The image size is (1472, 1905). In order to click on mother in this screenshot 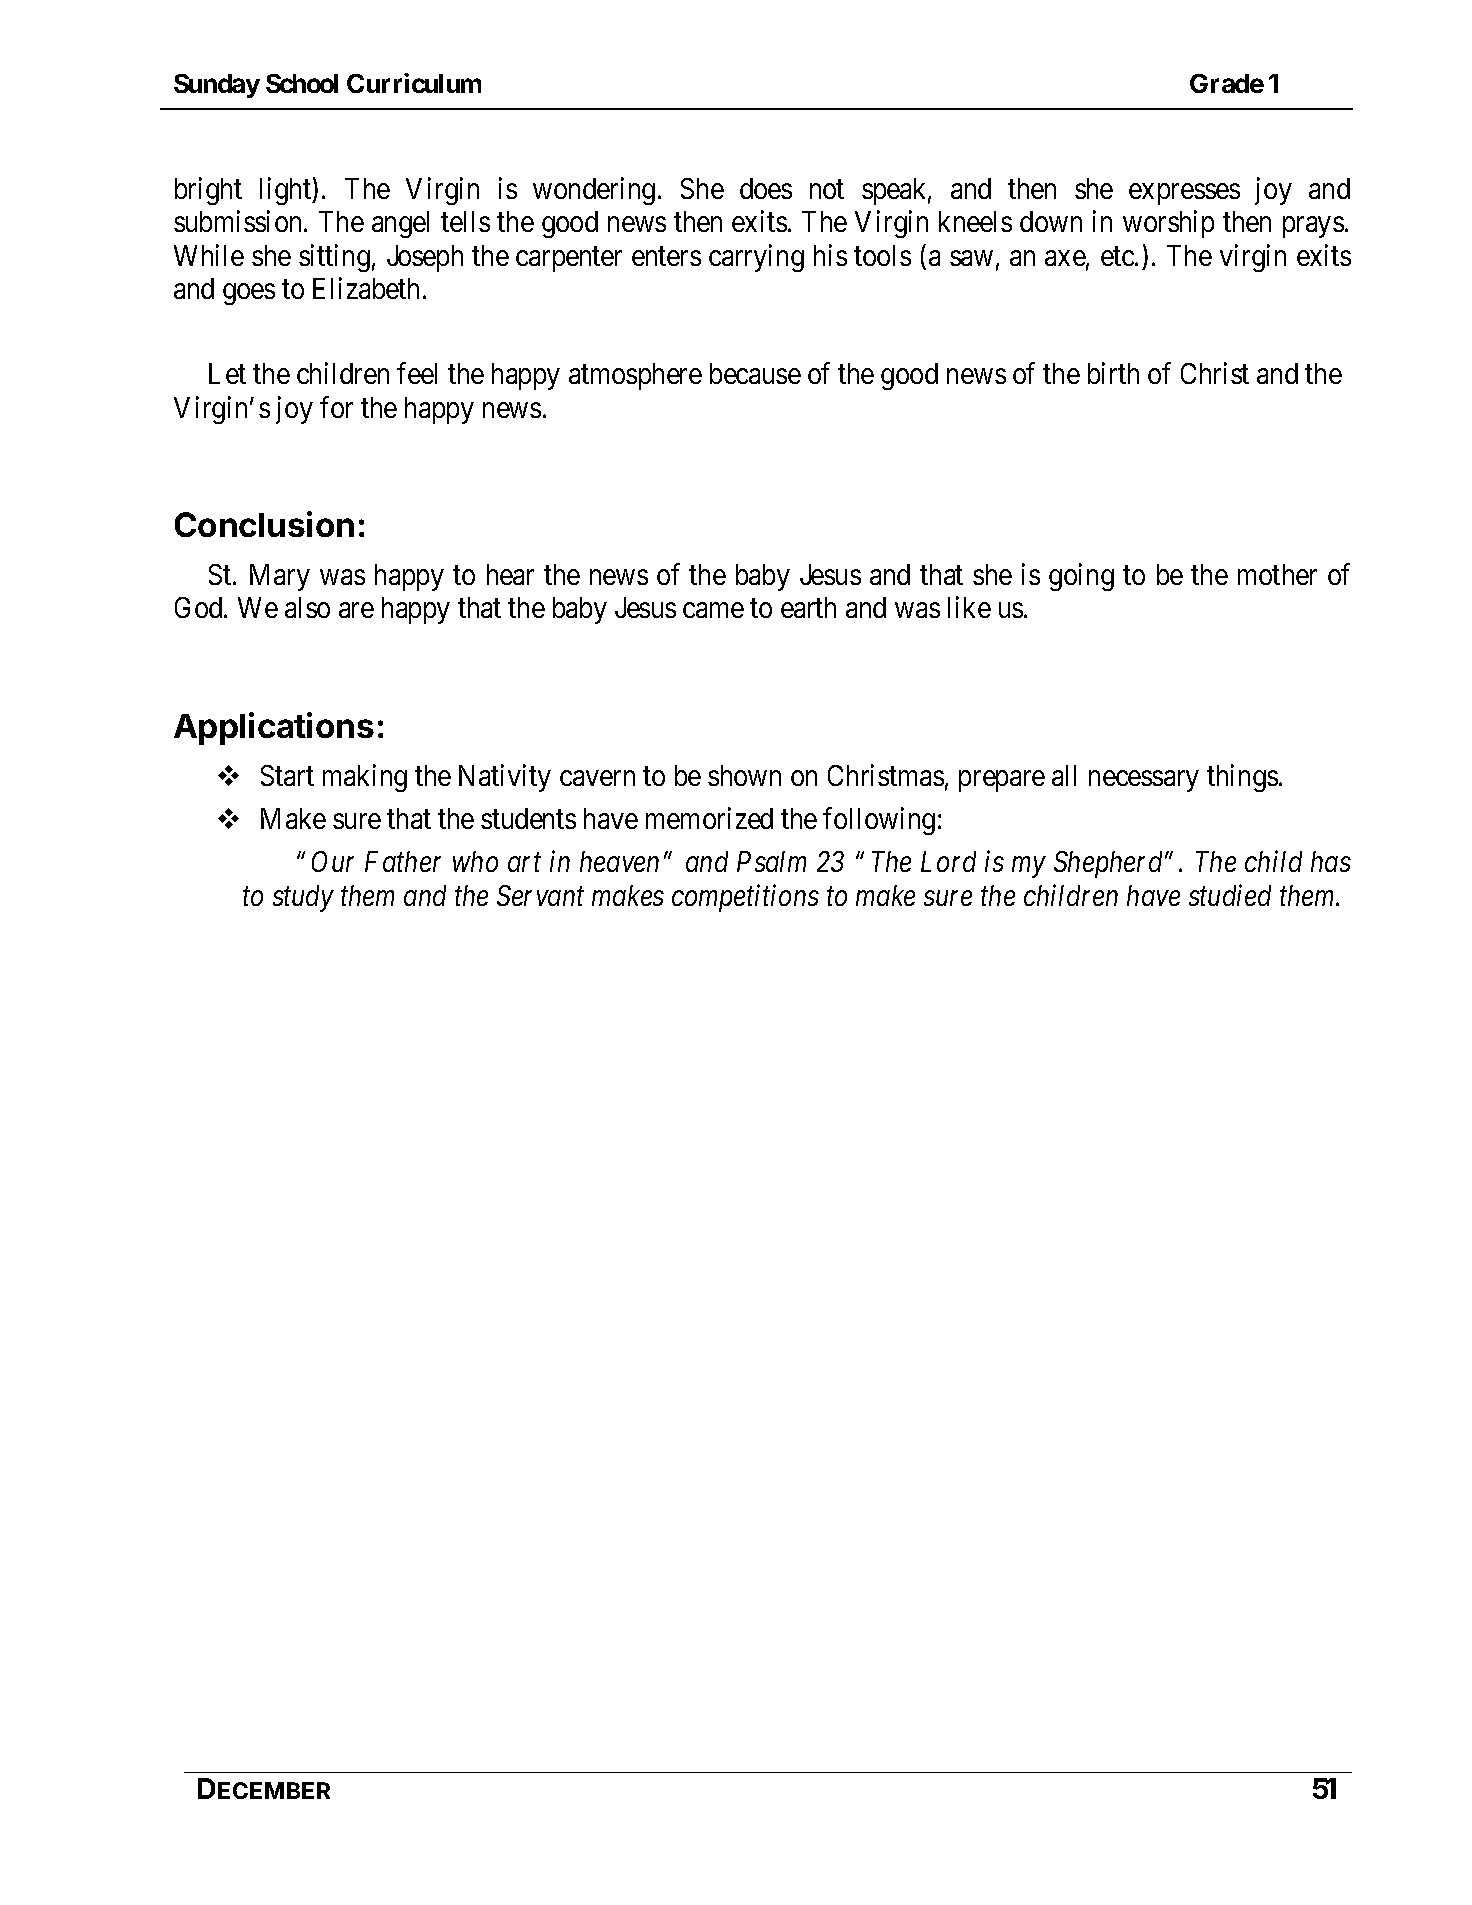, I will do `click(1277, 574)`.
